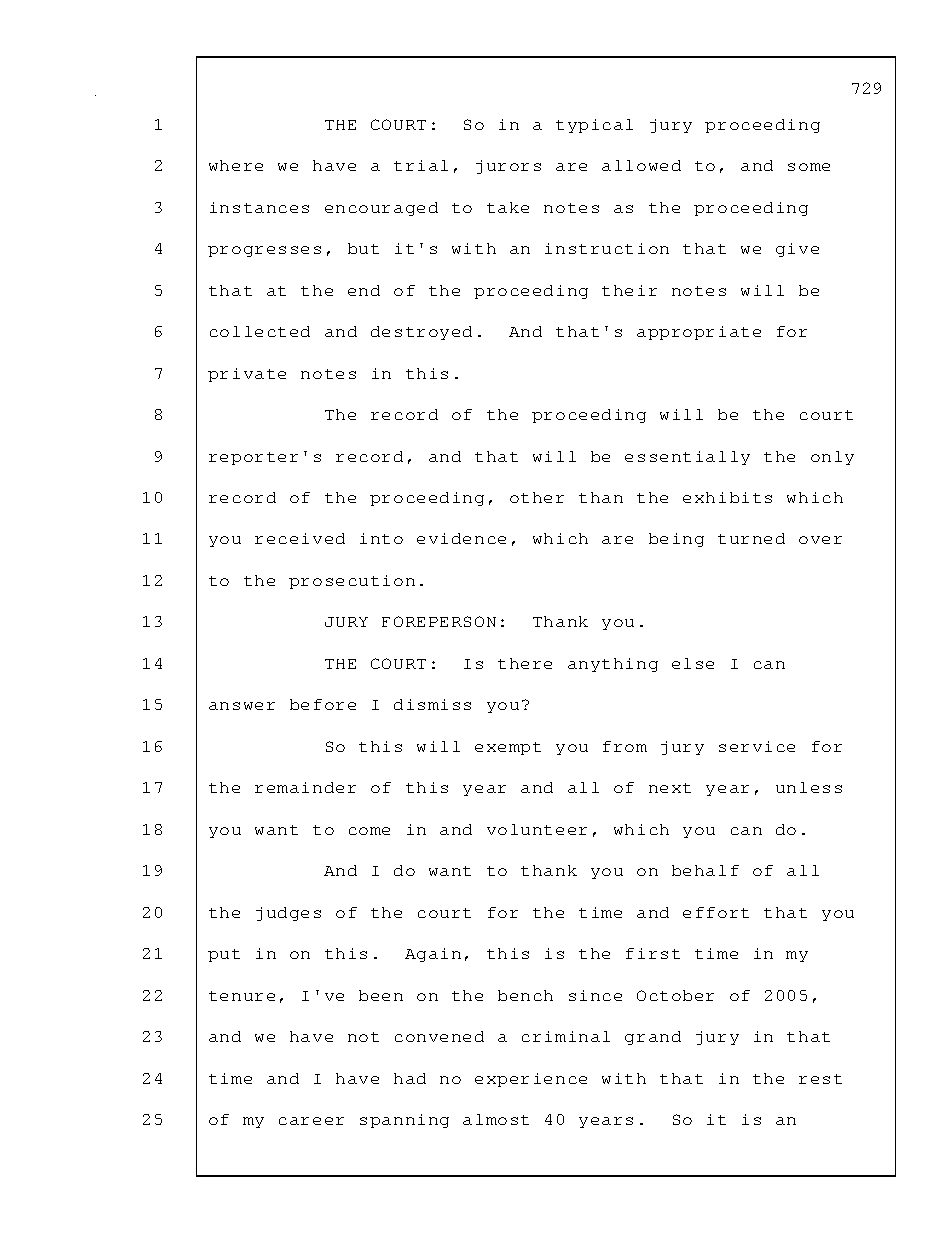  Describe the element at coordinates (537, 497) in the page. I see `other` at that location.
